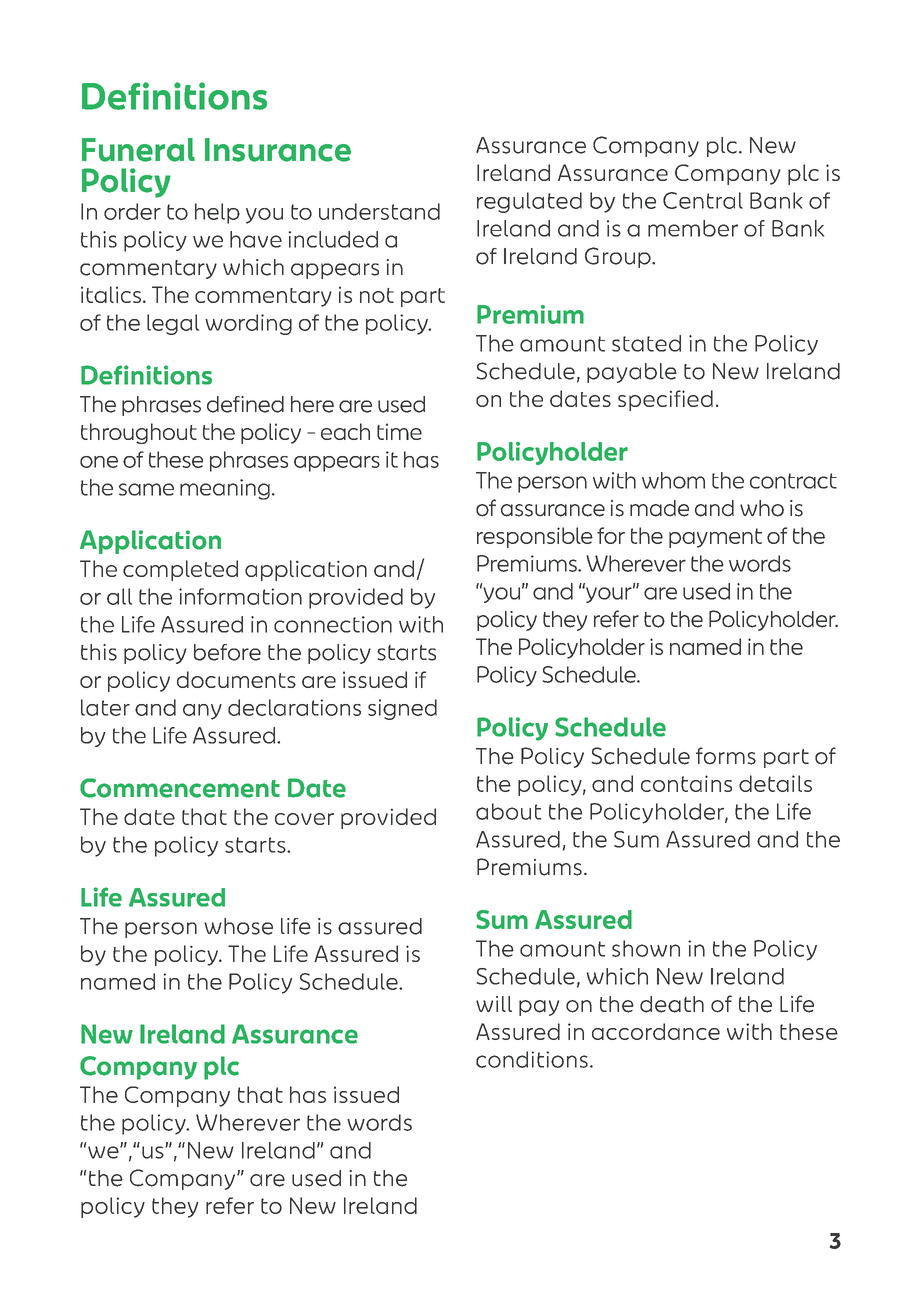 This screenshot has width=924, height=1311. What do you see at coordinates (726, 756) in the screenshot?
I see `forms` at bounding box center [726, 756].
